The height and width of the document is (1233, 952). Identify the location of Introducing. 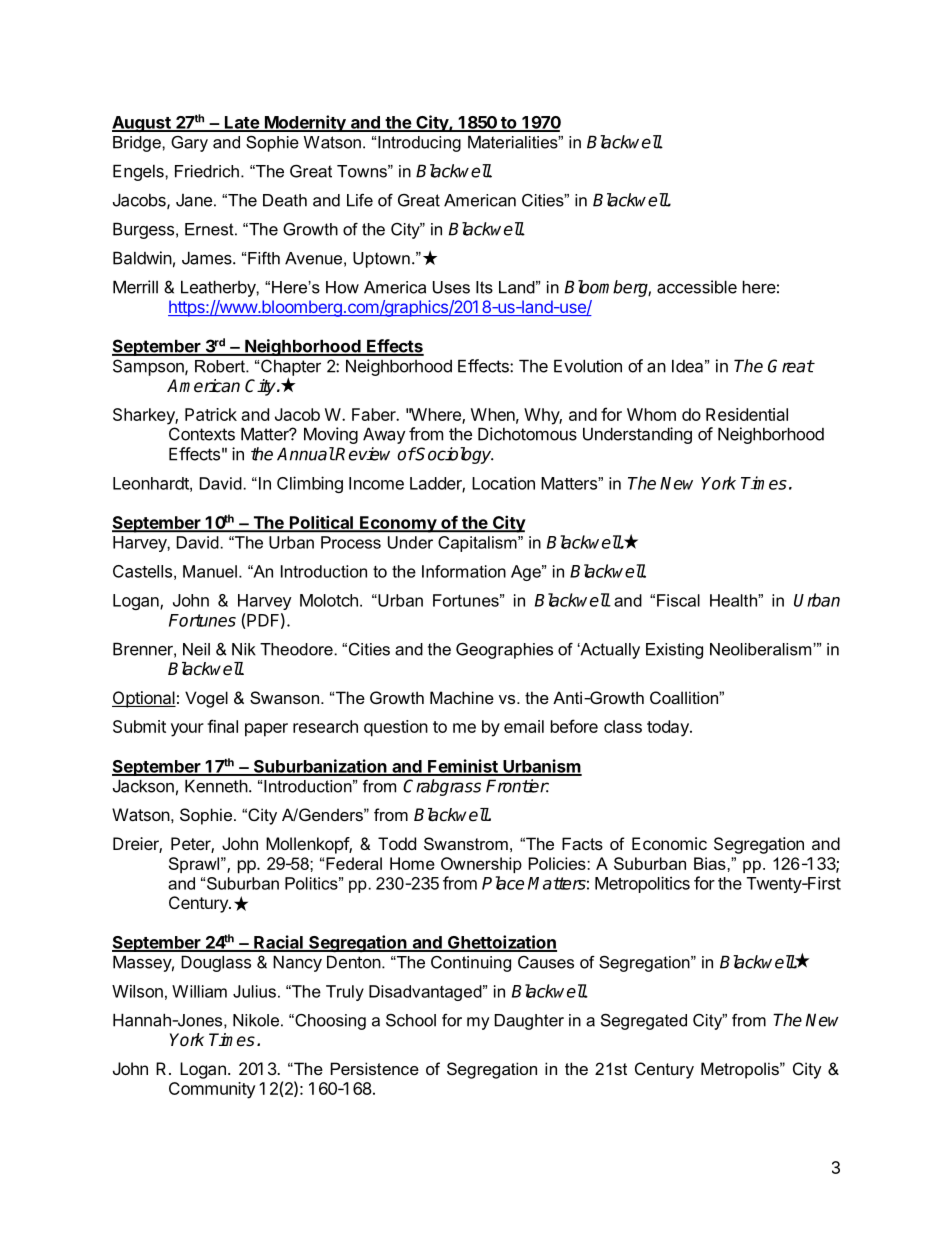
(419, 144).
